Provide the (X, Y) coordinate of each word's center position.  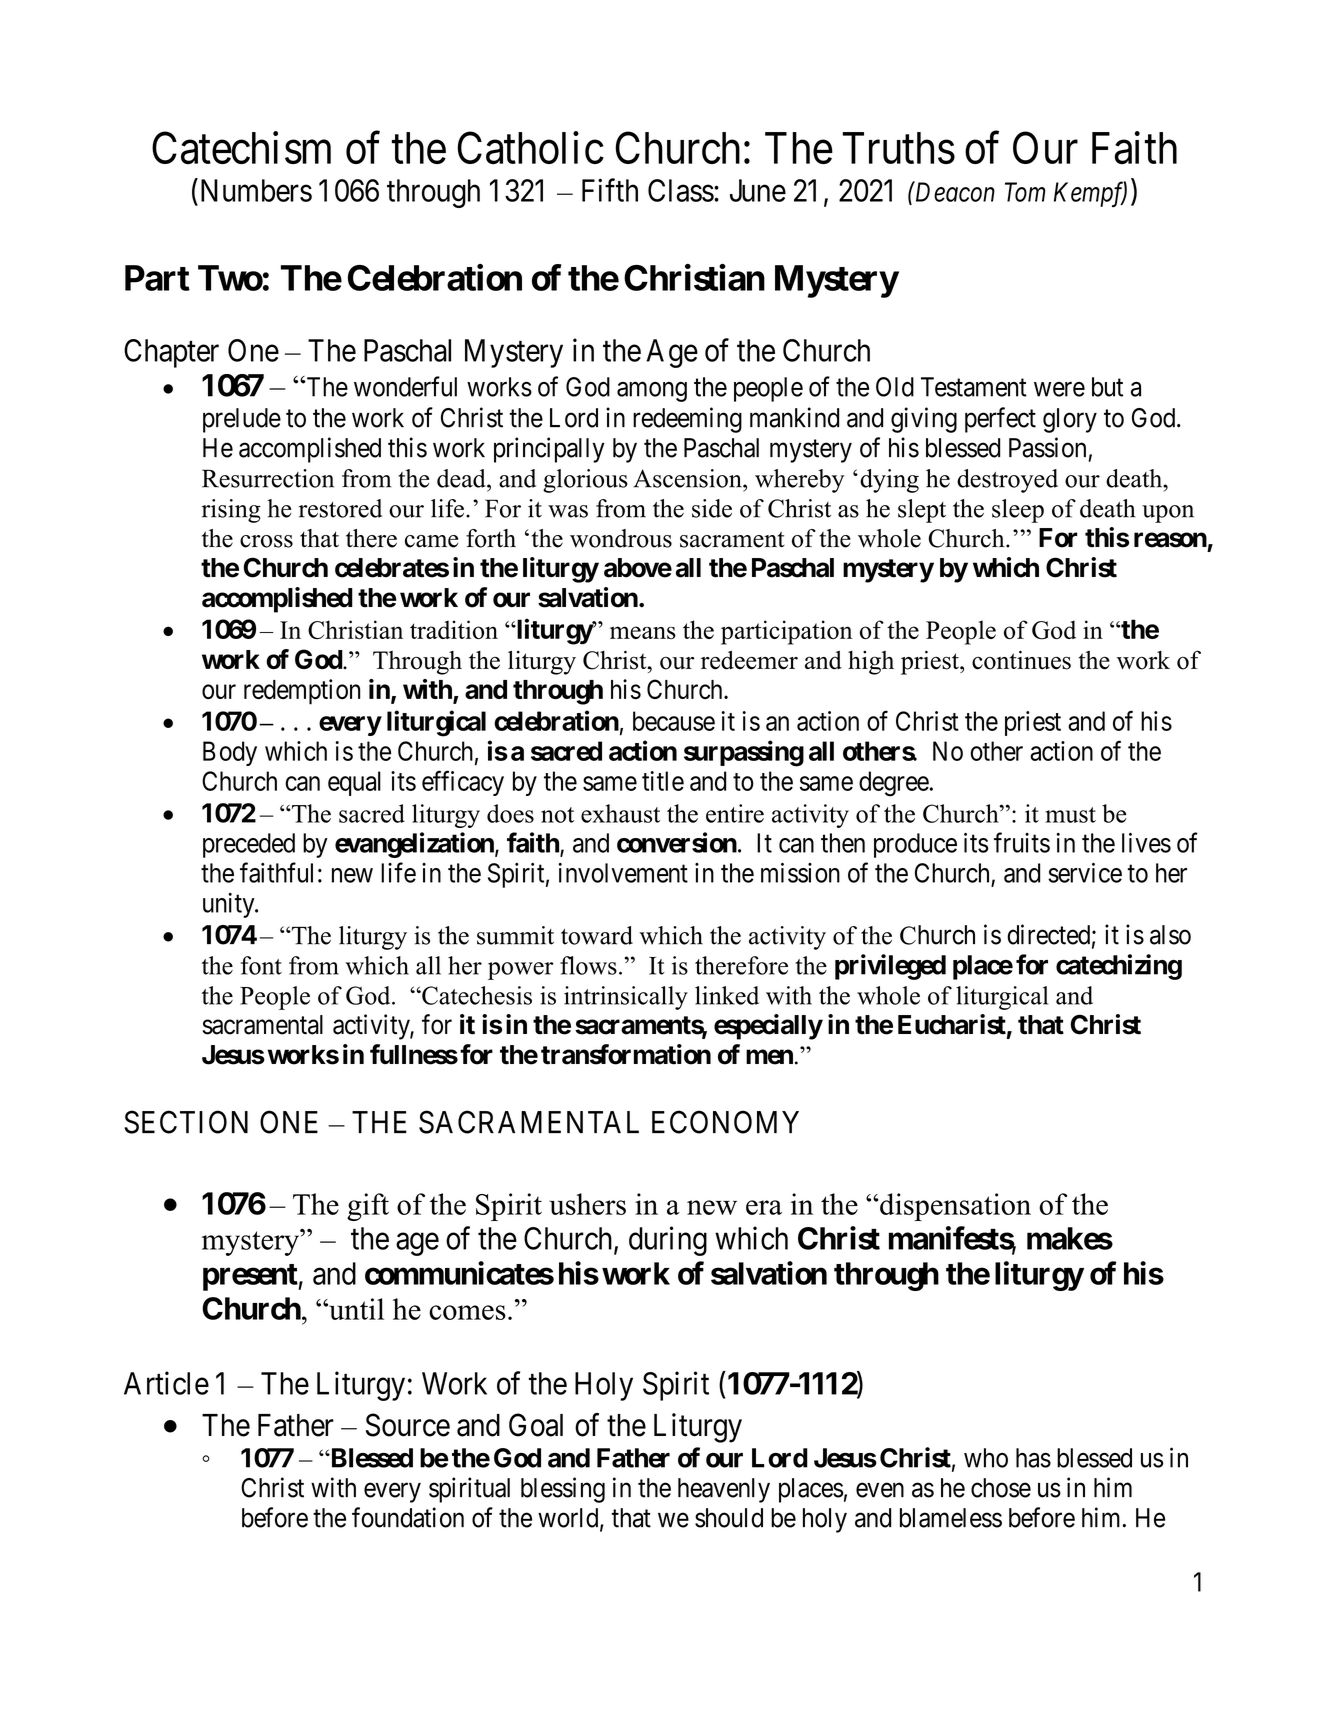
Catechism (241, 148)
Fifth (610, 190)
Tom (1025, 192)
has (1033, 1458)
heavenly (724, 1490)
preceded (249, 845)
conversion (677, 842)
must (1070, 815)
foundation (408, 1517)
